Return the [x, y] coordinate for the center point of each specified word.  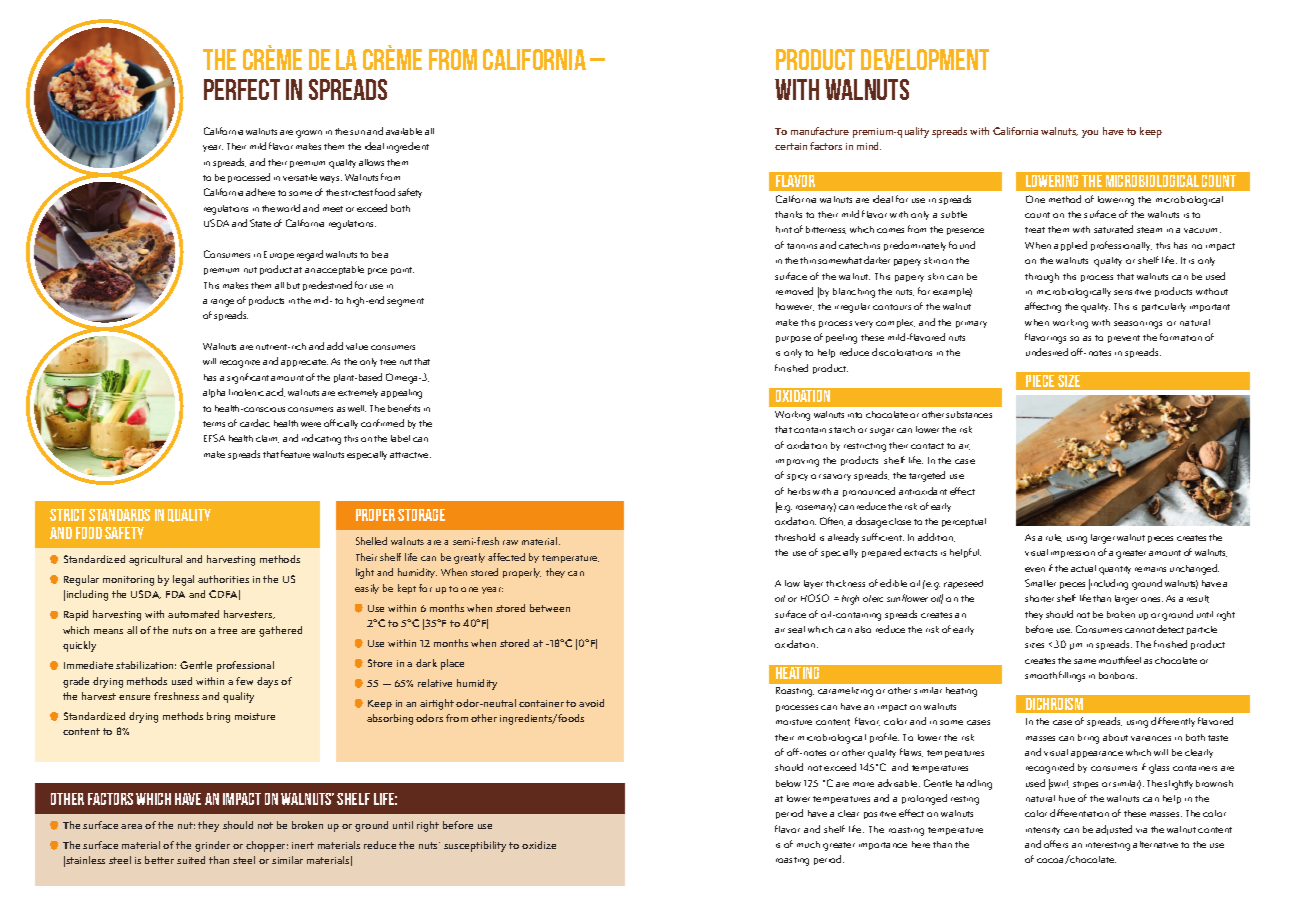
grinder [212, 846]
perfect [242, 89]
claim [267, 439]
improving [797, 463]
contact [927, 446]
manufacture [820, 131]
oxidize [539, 845]
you [1090, 134]
